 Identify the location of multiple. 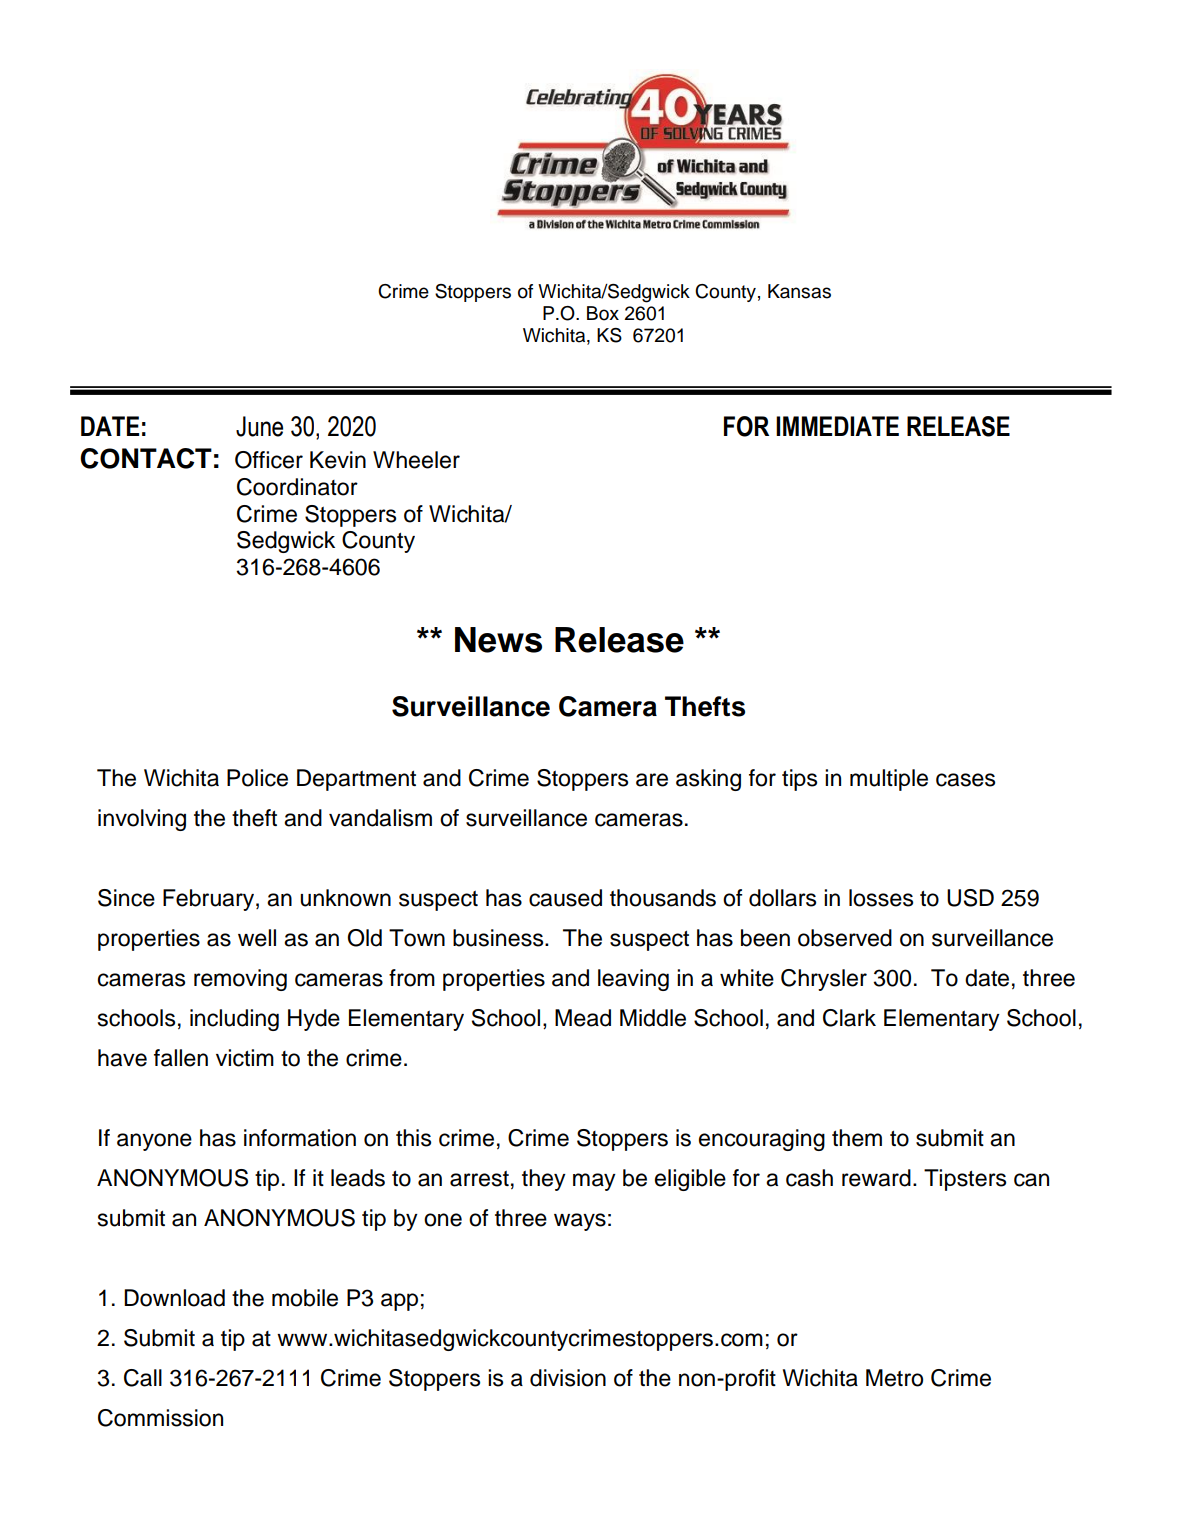
(889, 780).
